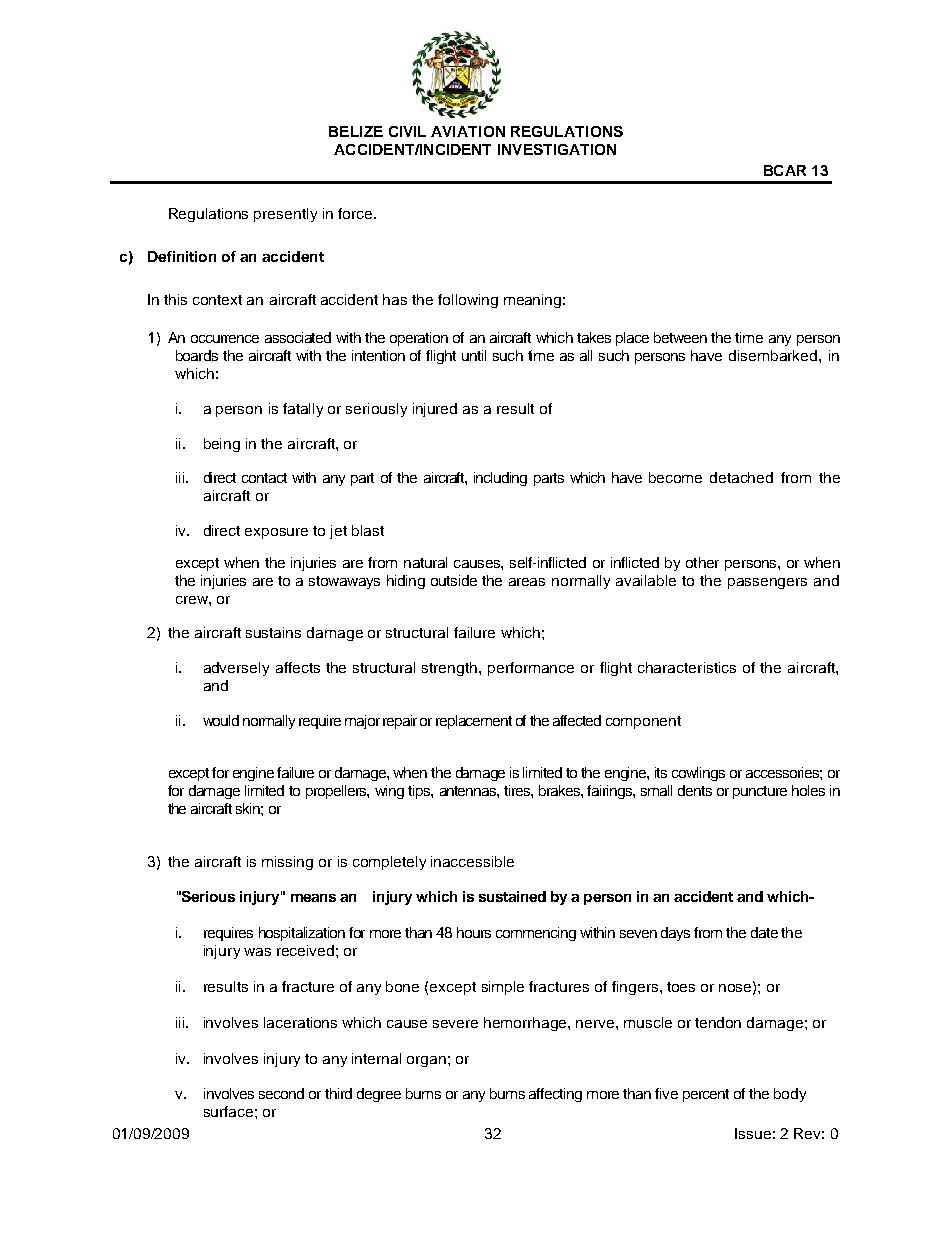  What do you see at coordinates (474, 355) in the document?
I see `until` at bounding box center [474, 355].
